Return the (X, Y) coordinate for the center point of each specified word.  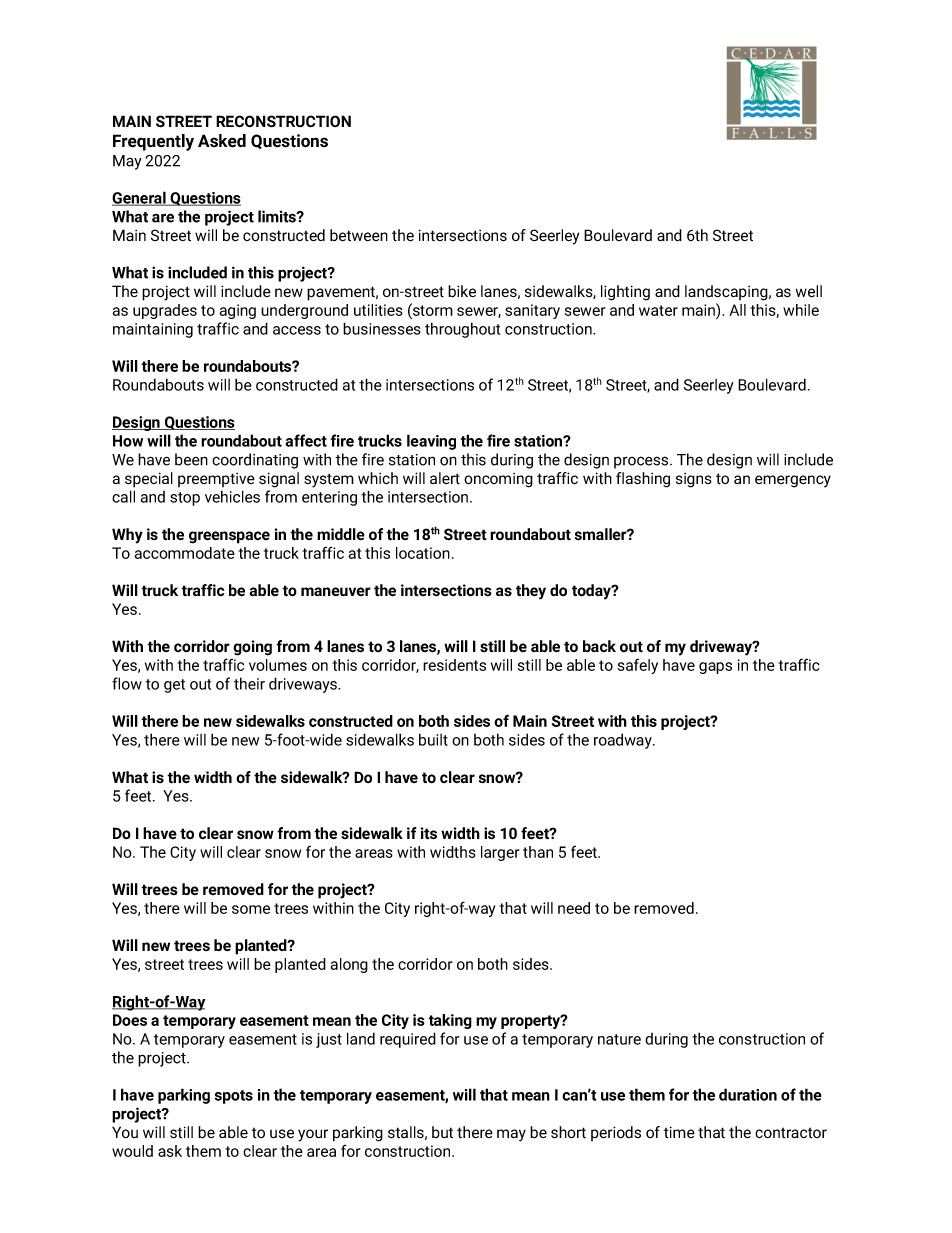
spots (234, 1097)
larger (500, 853)
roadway (624, 741)
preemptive (216, 480)
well (809, 291)
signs (694, 480)
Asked (222, 141)
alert (445, 478)
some (251, 909)
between (359, 235)
